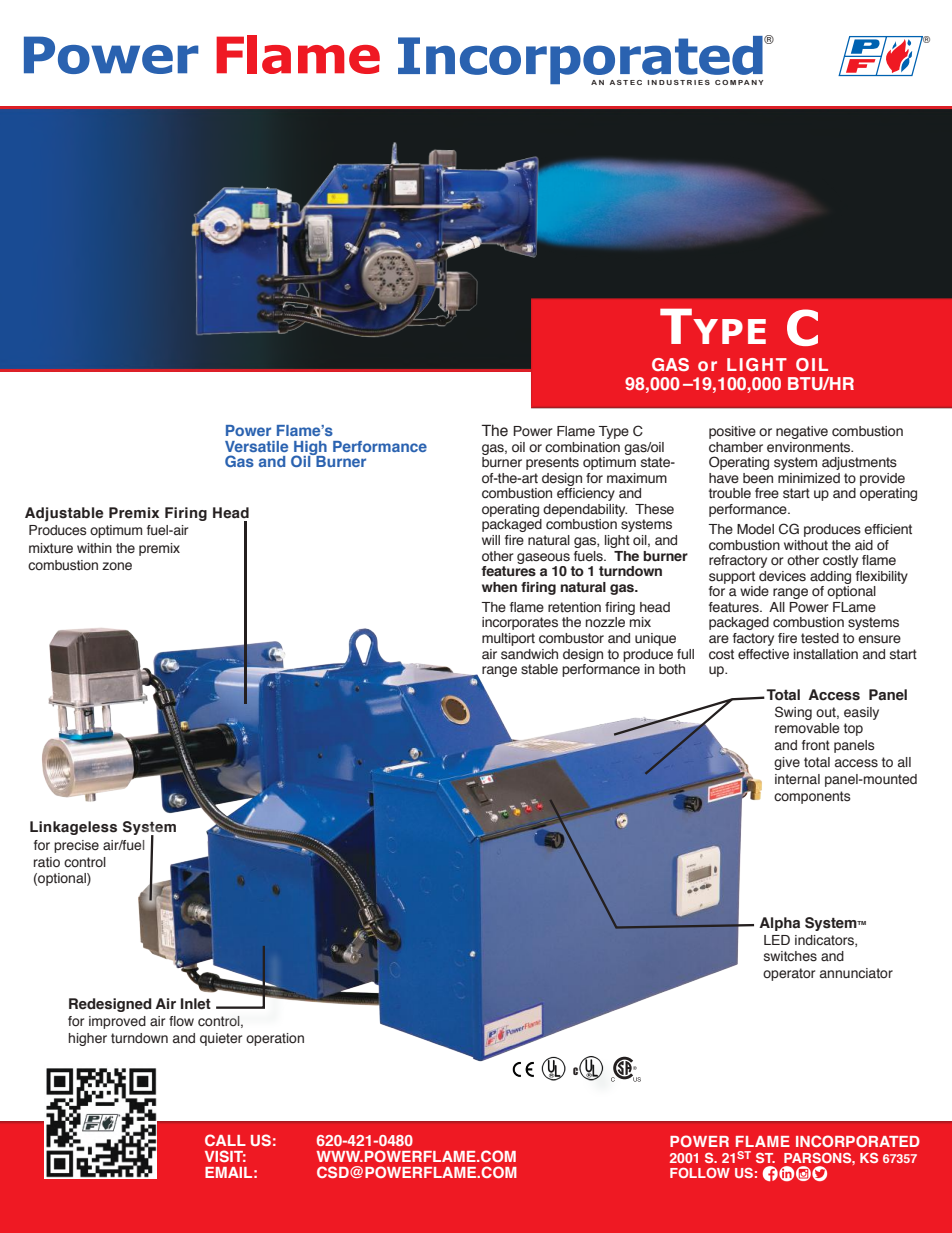 The width and height of the screenshot is (952, 1233). What do you see at coordinates (700, 1173) in the screenshot?
I see `FOLLOW` at bounding box center [700, 1173].
